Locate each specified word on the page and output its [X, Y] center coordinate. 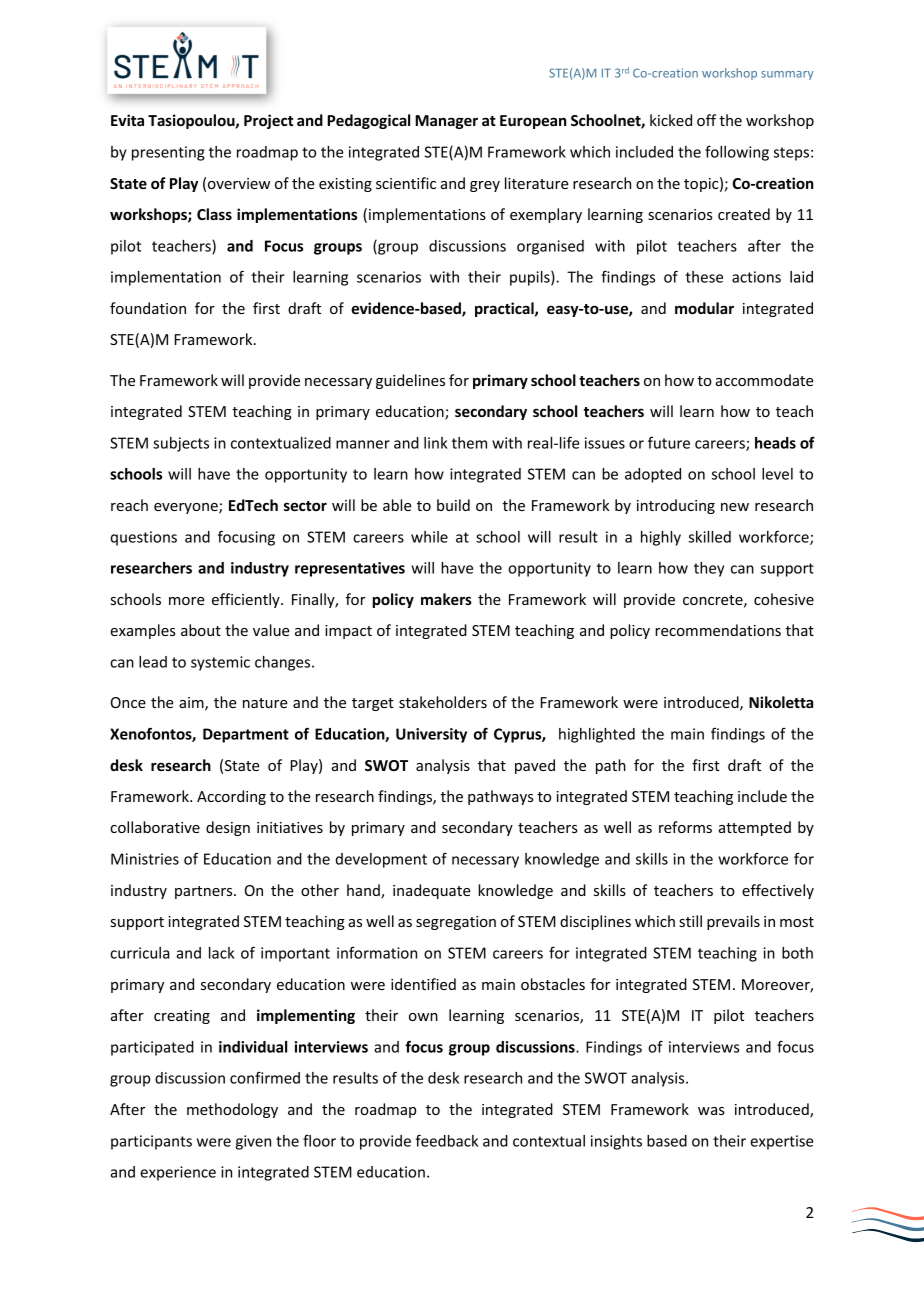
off [706, 120]
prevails [733, 922]
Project [268, 121]
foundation [148, 308]
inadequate [432, 891]
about [201, 630]
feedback [446, 1140]
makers [446, 599]
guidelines [410, 381]
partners [205, 892]
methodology [232, 1110]
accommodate [765, 380]
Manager [446, 122]
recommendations [718, 630]
